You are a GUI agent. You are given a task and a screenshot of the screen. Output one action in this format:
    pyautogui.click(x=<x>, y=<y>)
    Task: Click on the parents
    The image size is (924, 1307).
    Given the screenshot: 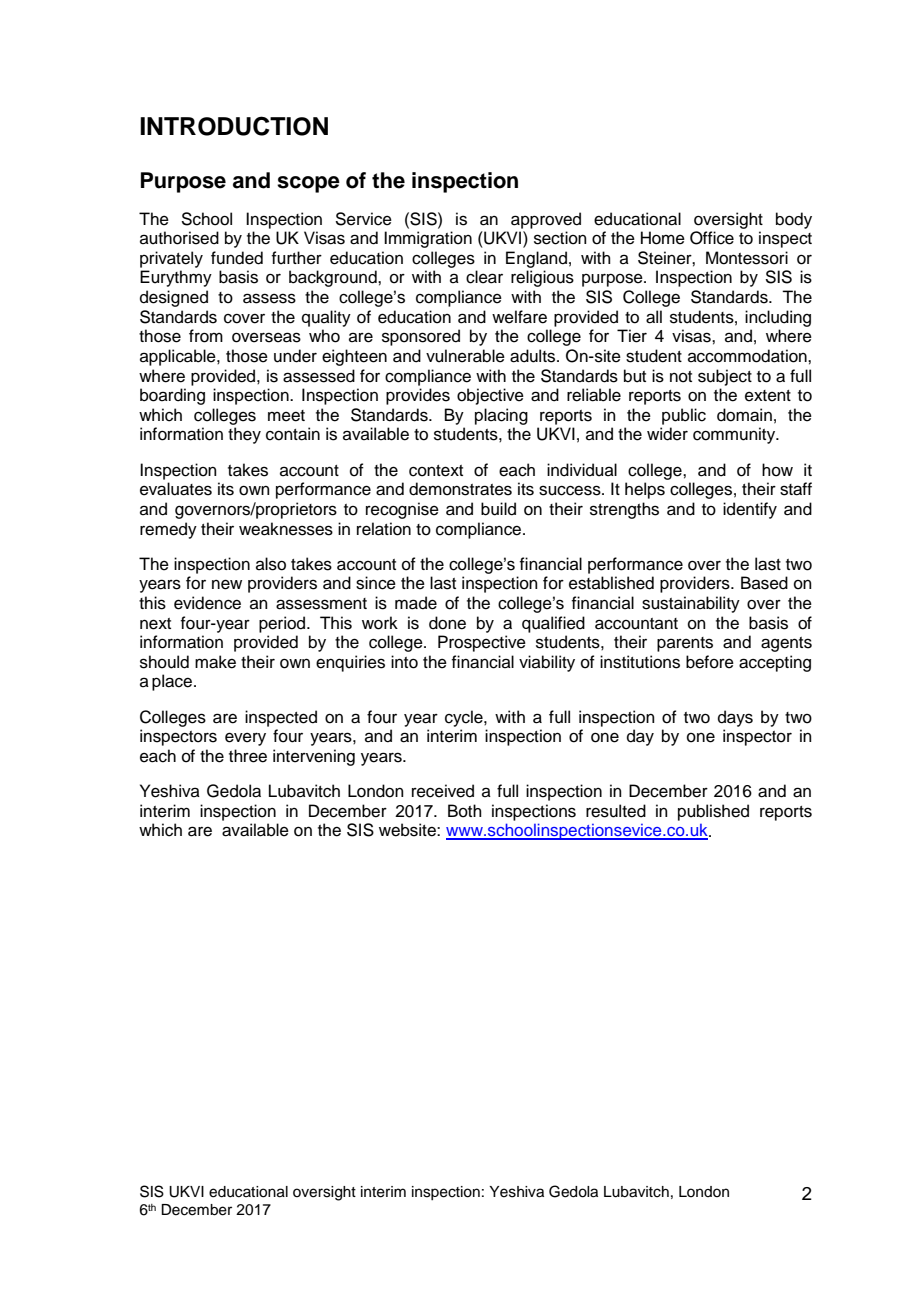 What is the action you would take?
    pyautogui.click(x=685, y=644)
